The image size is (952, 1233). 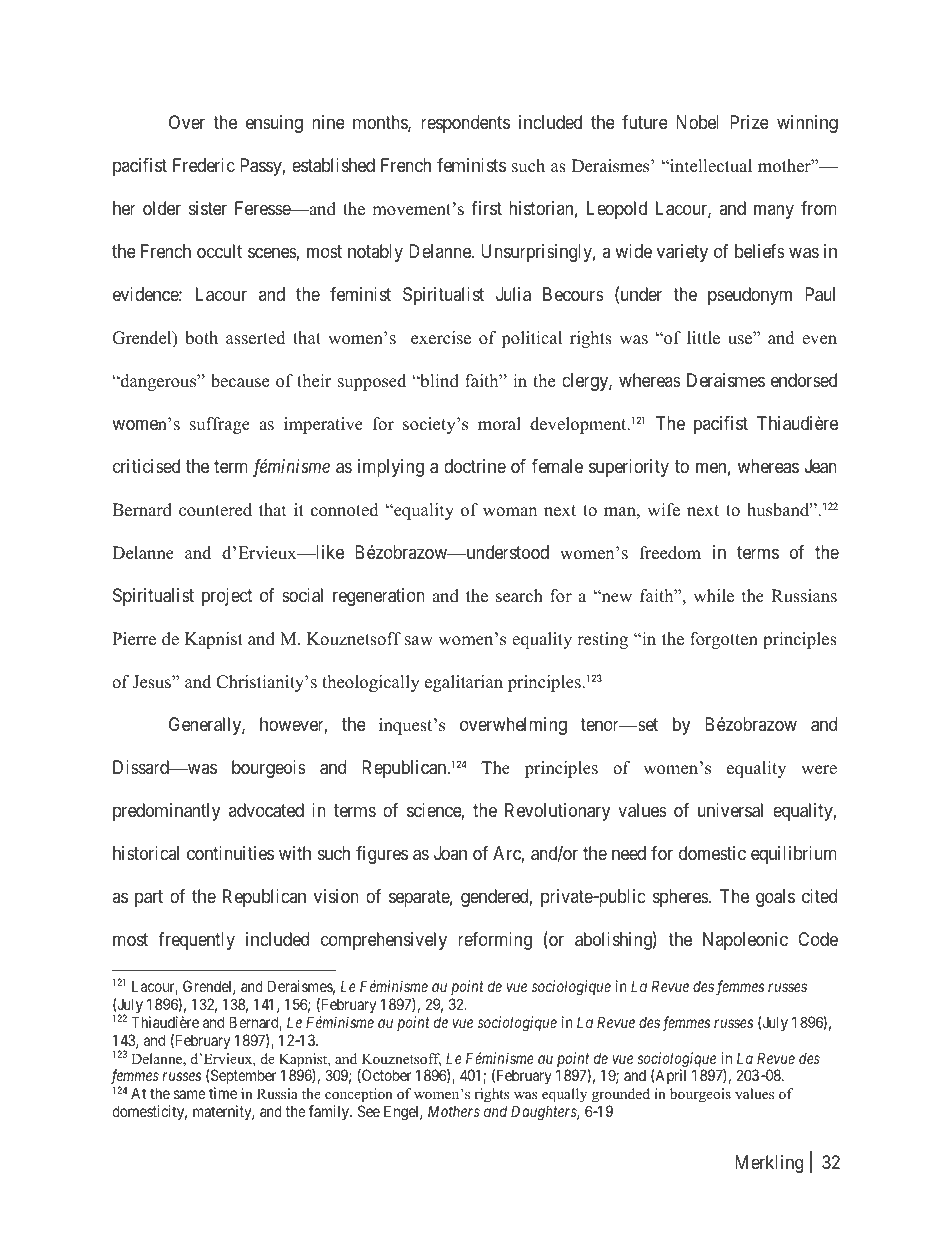 I want to click on Prize, so click(x=749, y=122).
